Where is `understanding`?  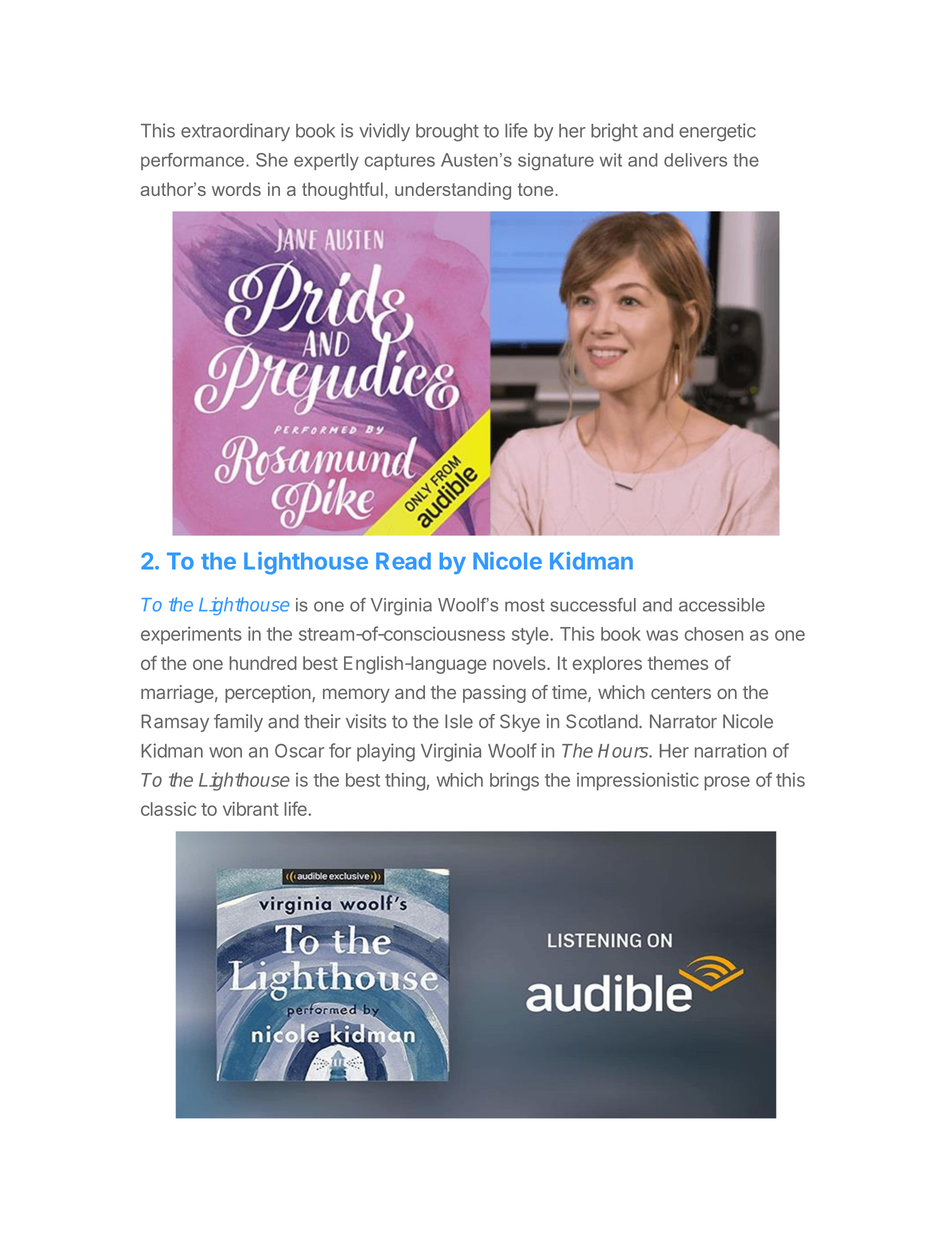
understanding is located at coordinates (453, 191).
